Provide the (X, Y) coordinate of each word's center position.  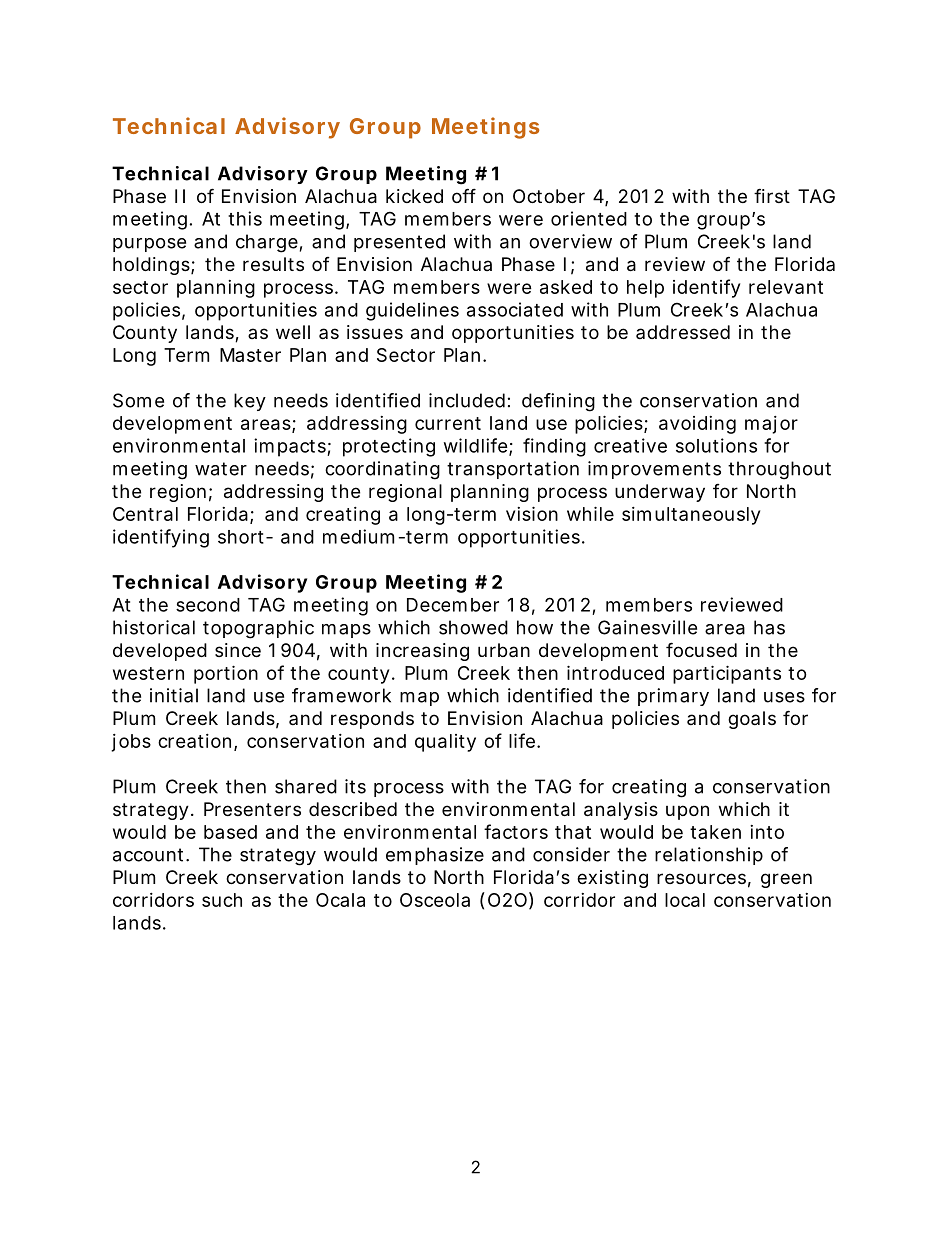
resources (701, 878)
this (245, 218)
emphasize (435, 856)
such (222, 900)
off (464, 195)
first (772, 195)
